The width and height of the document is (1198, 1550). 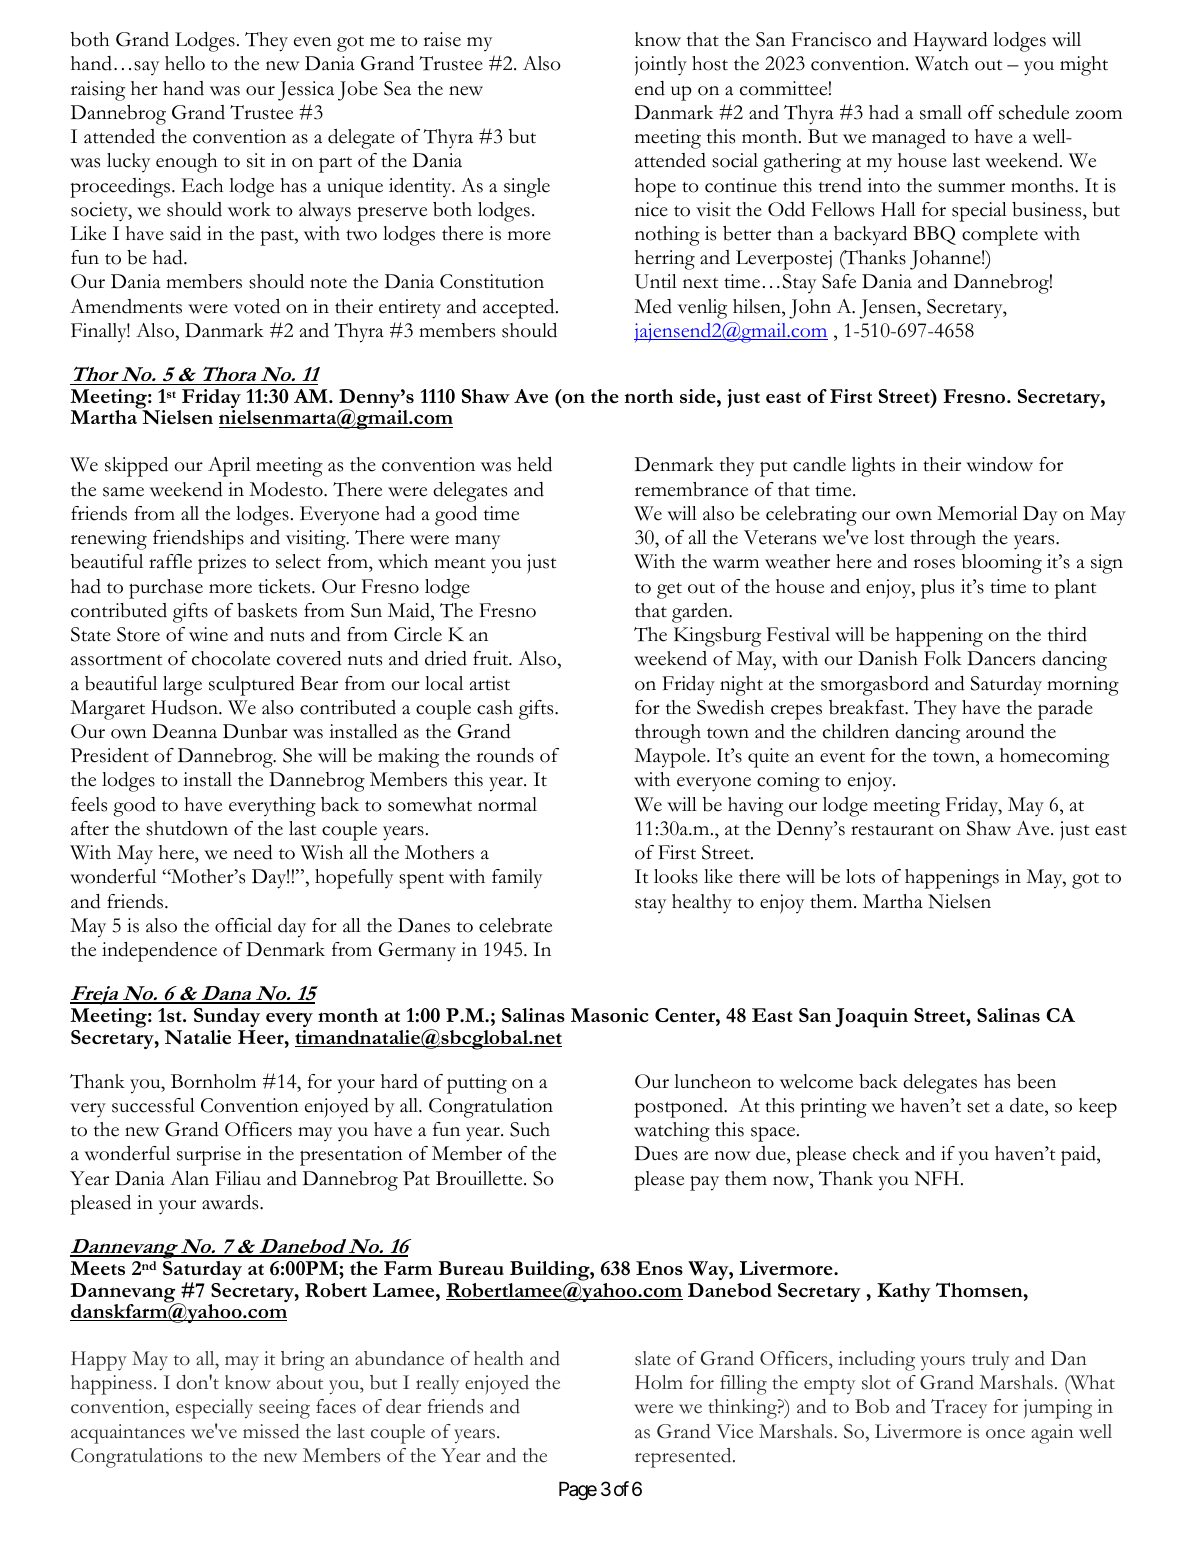 I want to click on jointly, so click(x=661, y=66).
